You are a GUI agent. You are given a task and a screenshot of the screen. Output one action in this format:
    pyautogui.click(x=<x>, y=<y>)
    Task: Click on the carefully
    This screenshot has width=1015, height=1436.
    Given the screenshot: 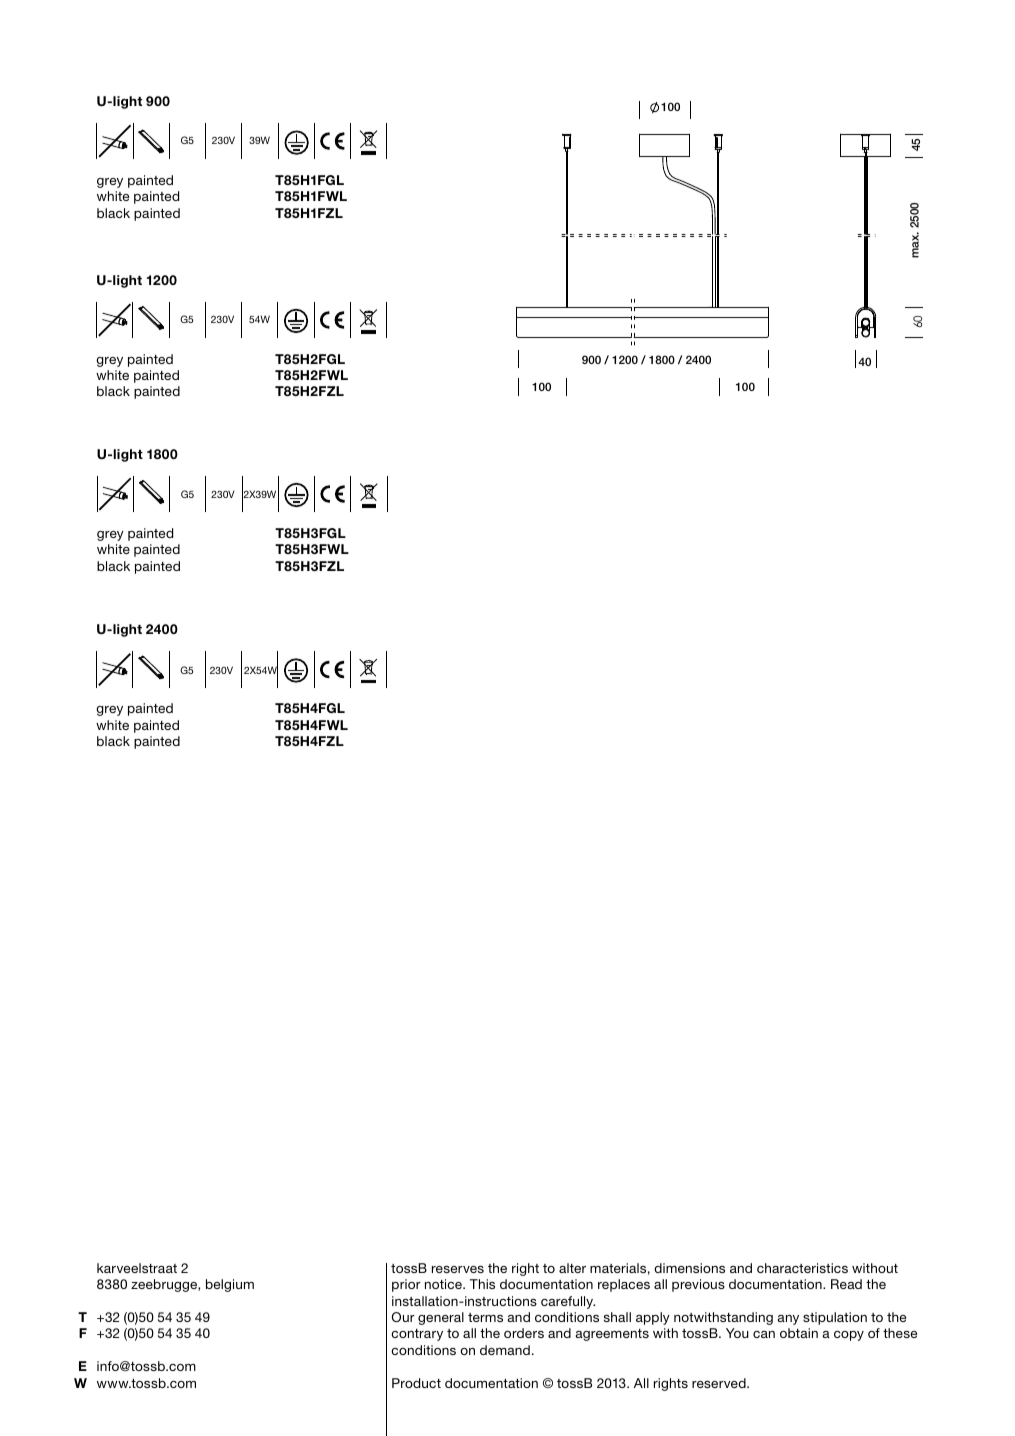 What is the action you would take?
    pyautogui.click(x=568, y=1302)
